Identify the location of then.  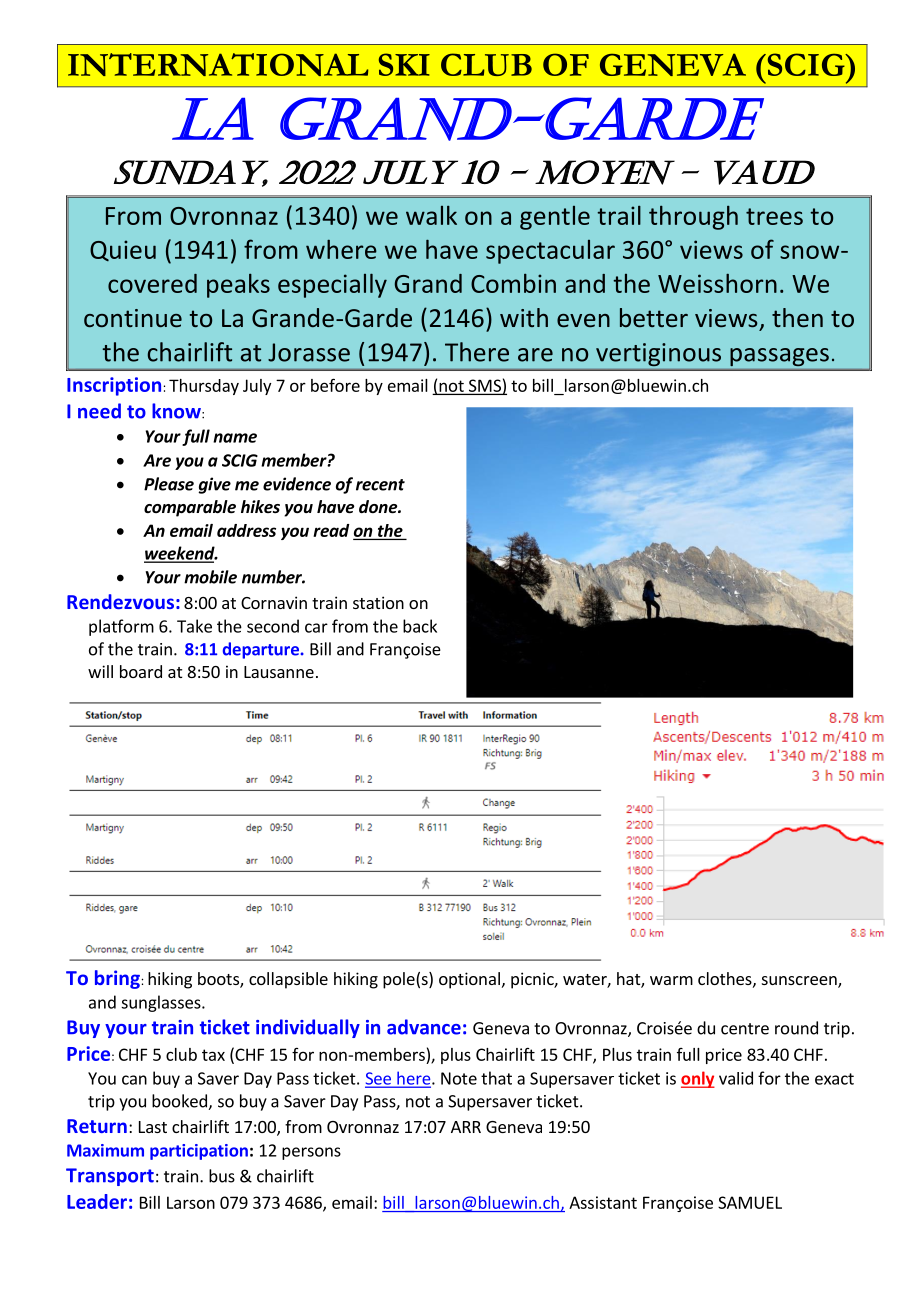
(797, 317).
